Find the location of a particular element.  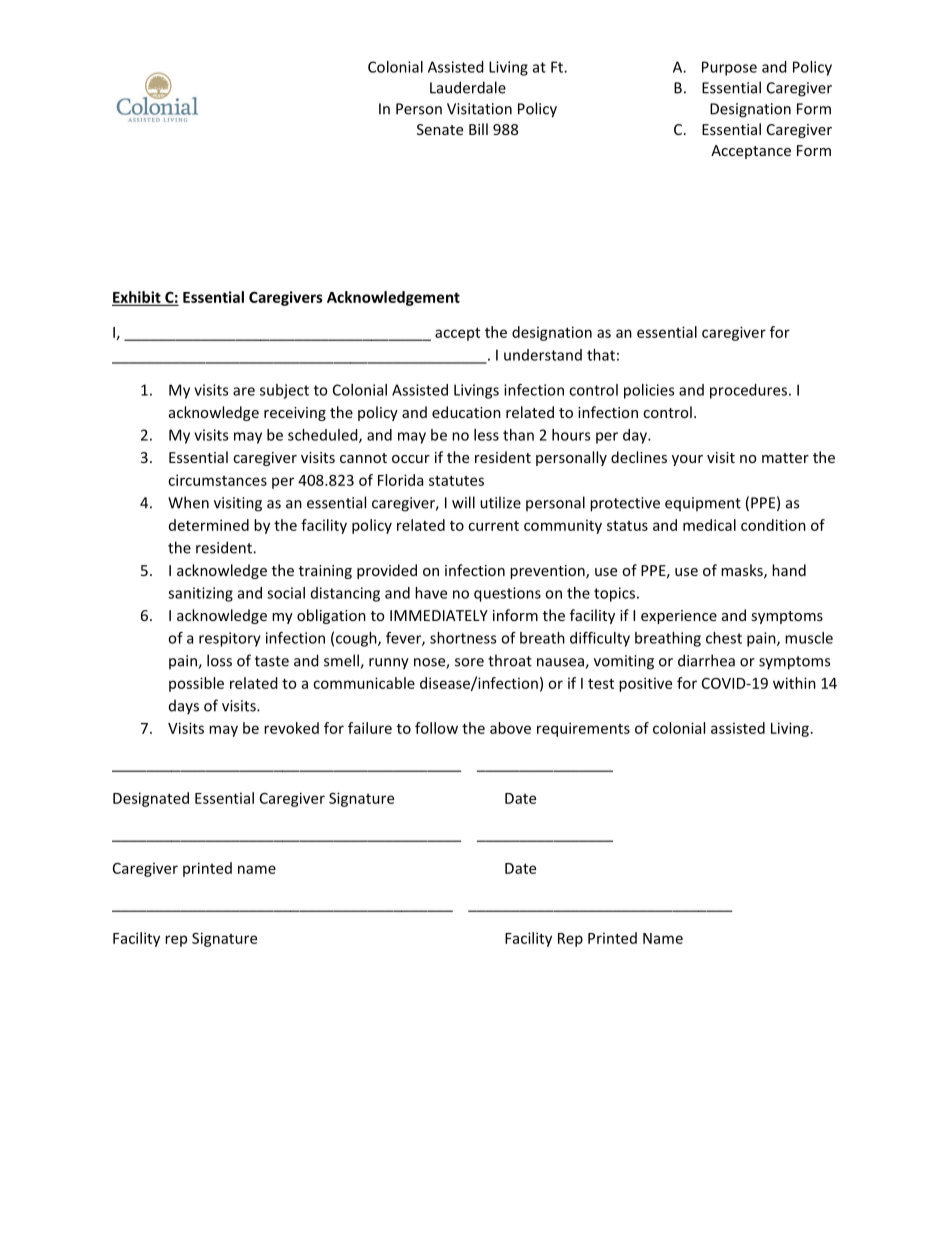

Senate is located at coordinates (440, 129).
